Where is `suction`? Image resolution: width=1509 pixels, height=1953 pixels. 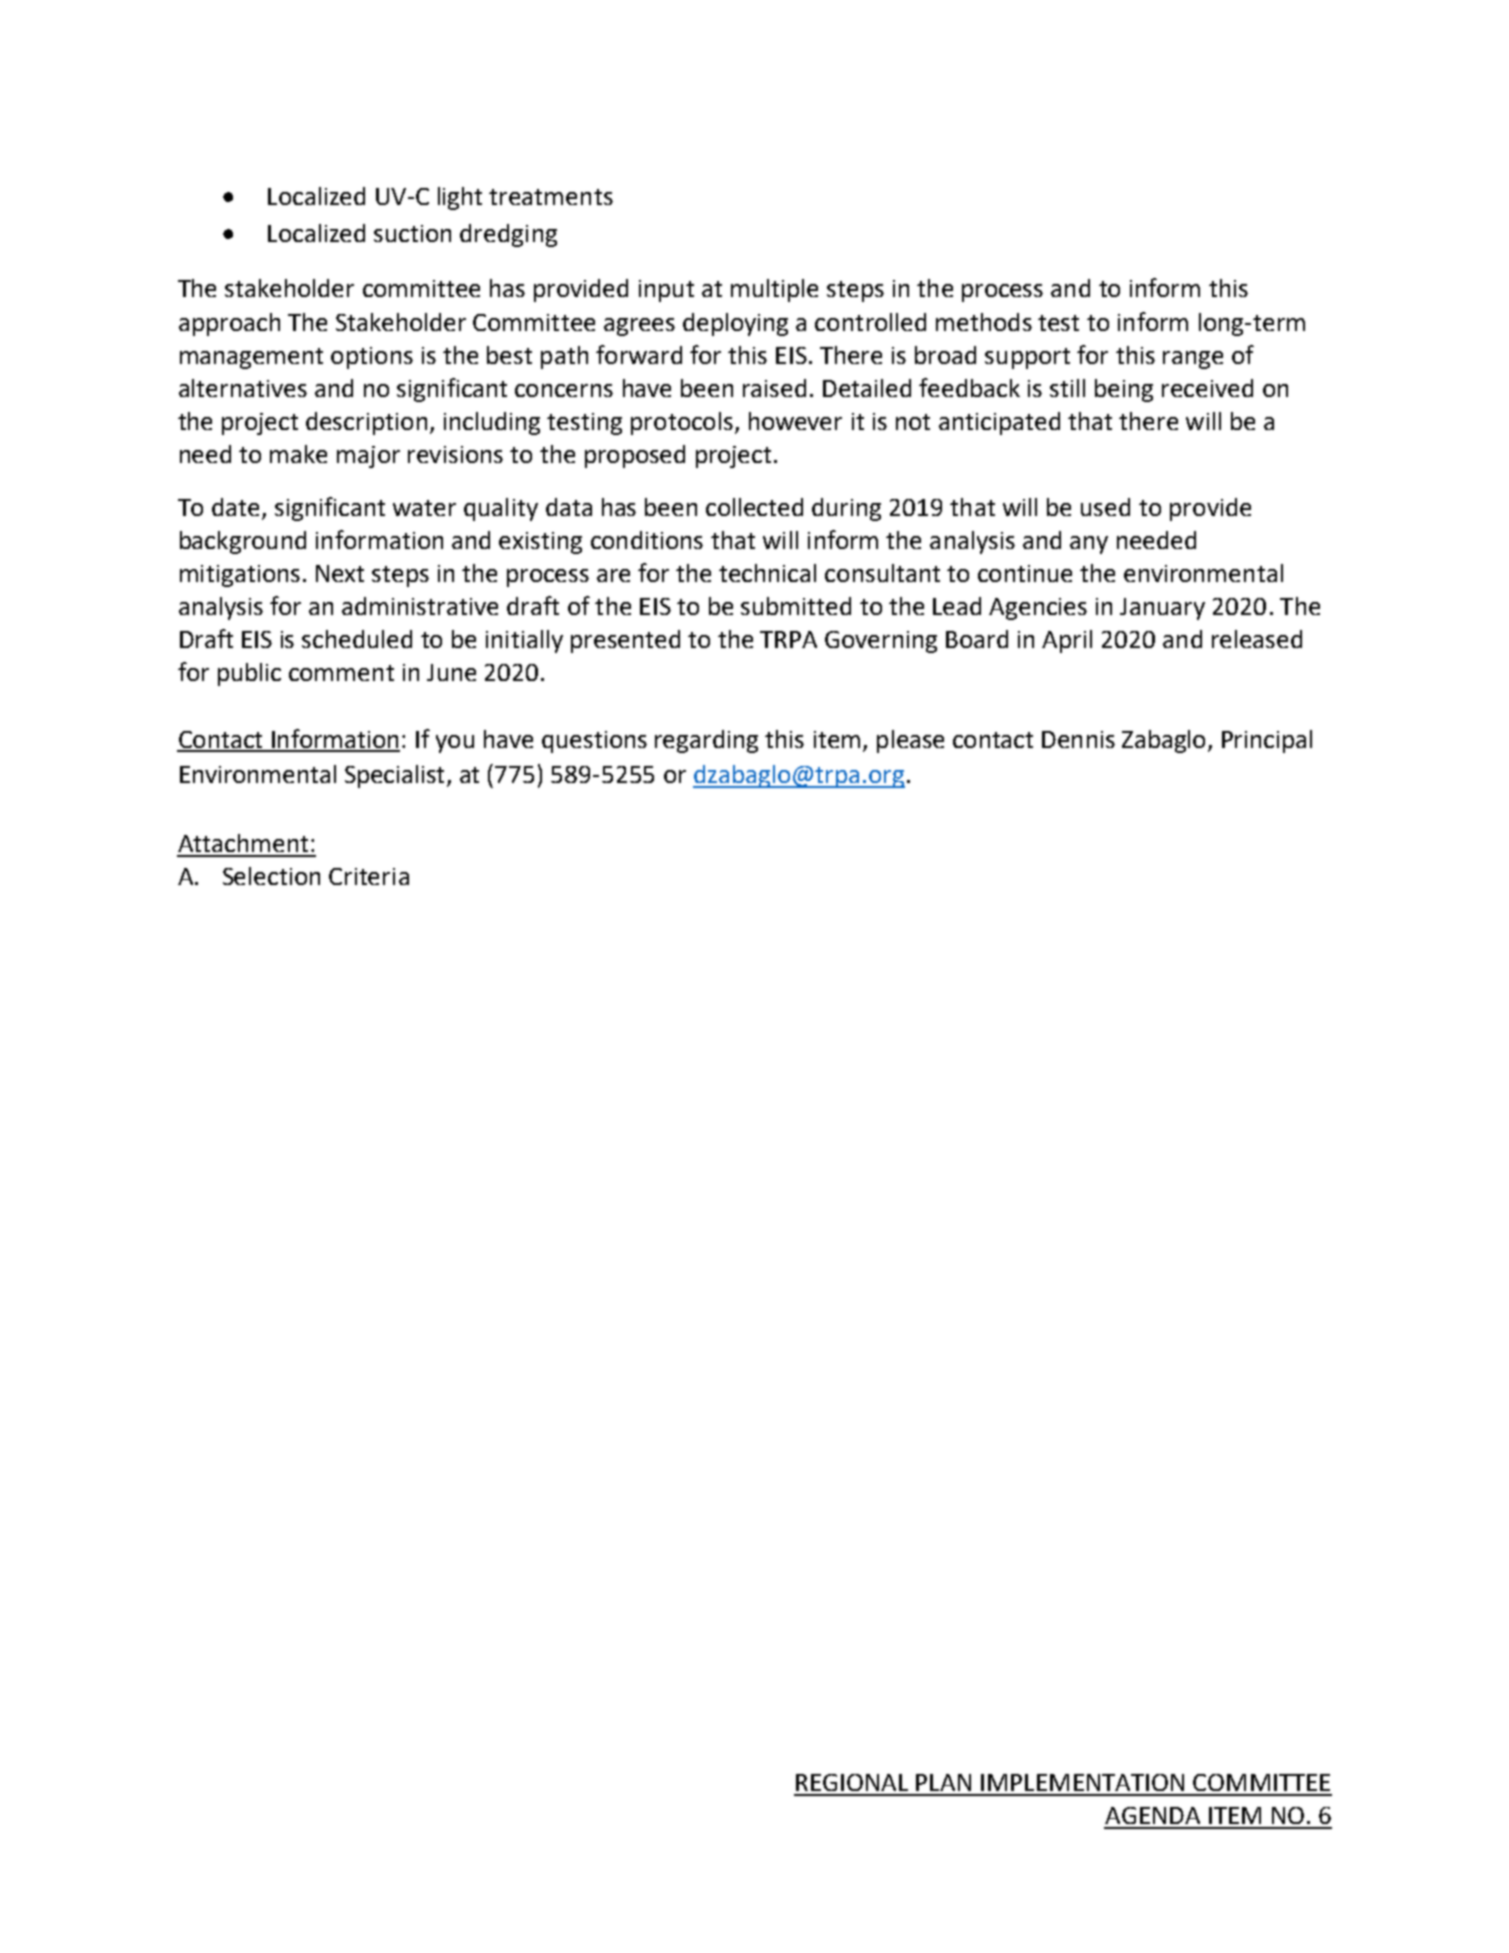
suction is located at coordinates (412, 233).
